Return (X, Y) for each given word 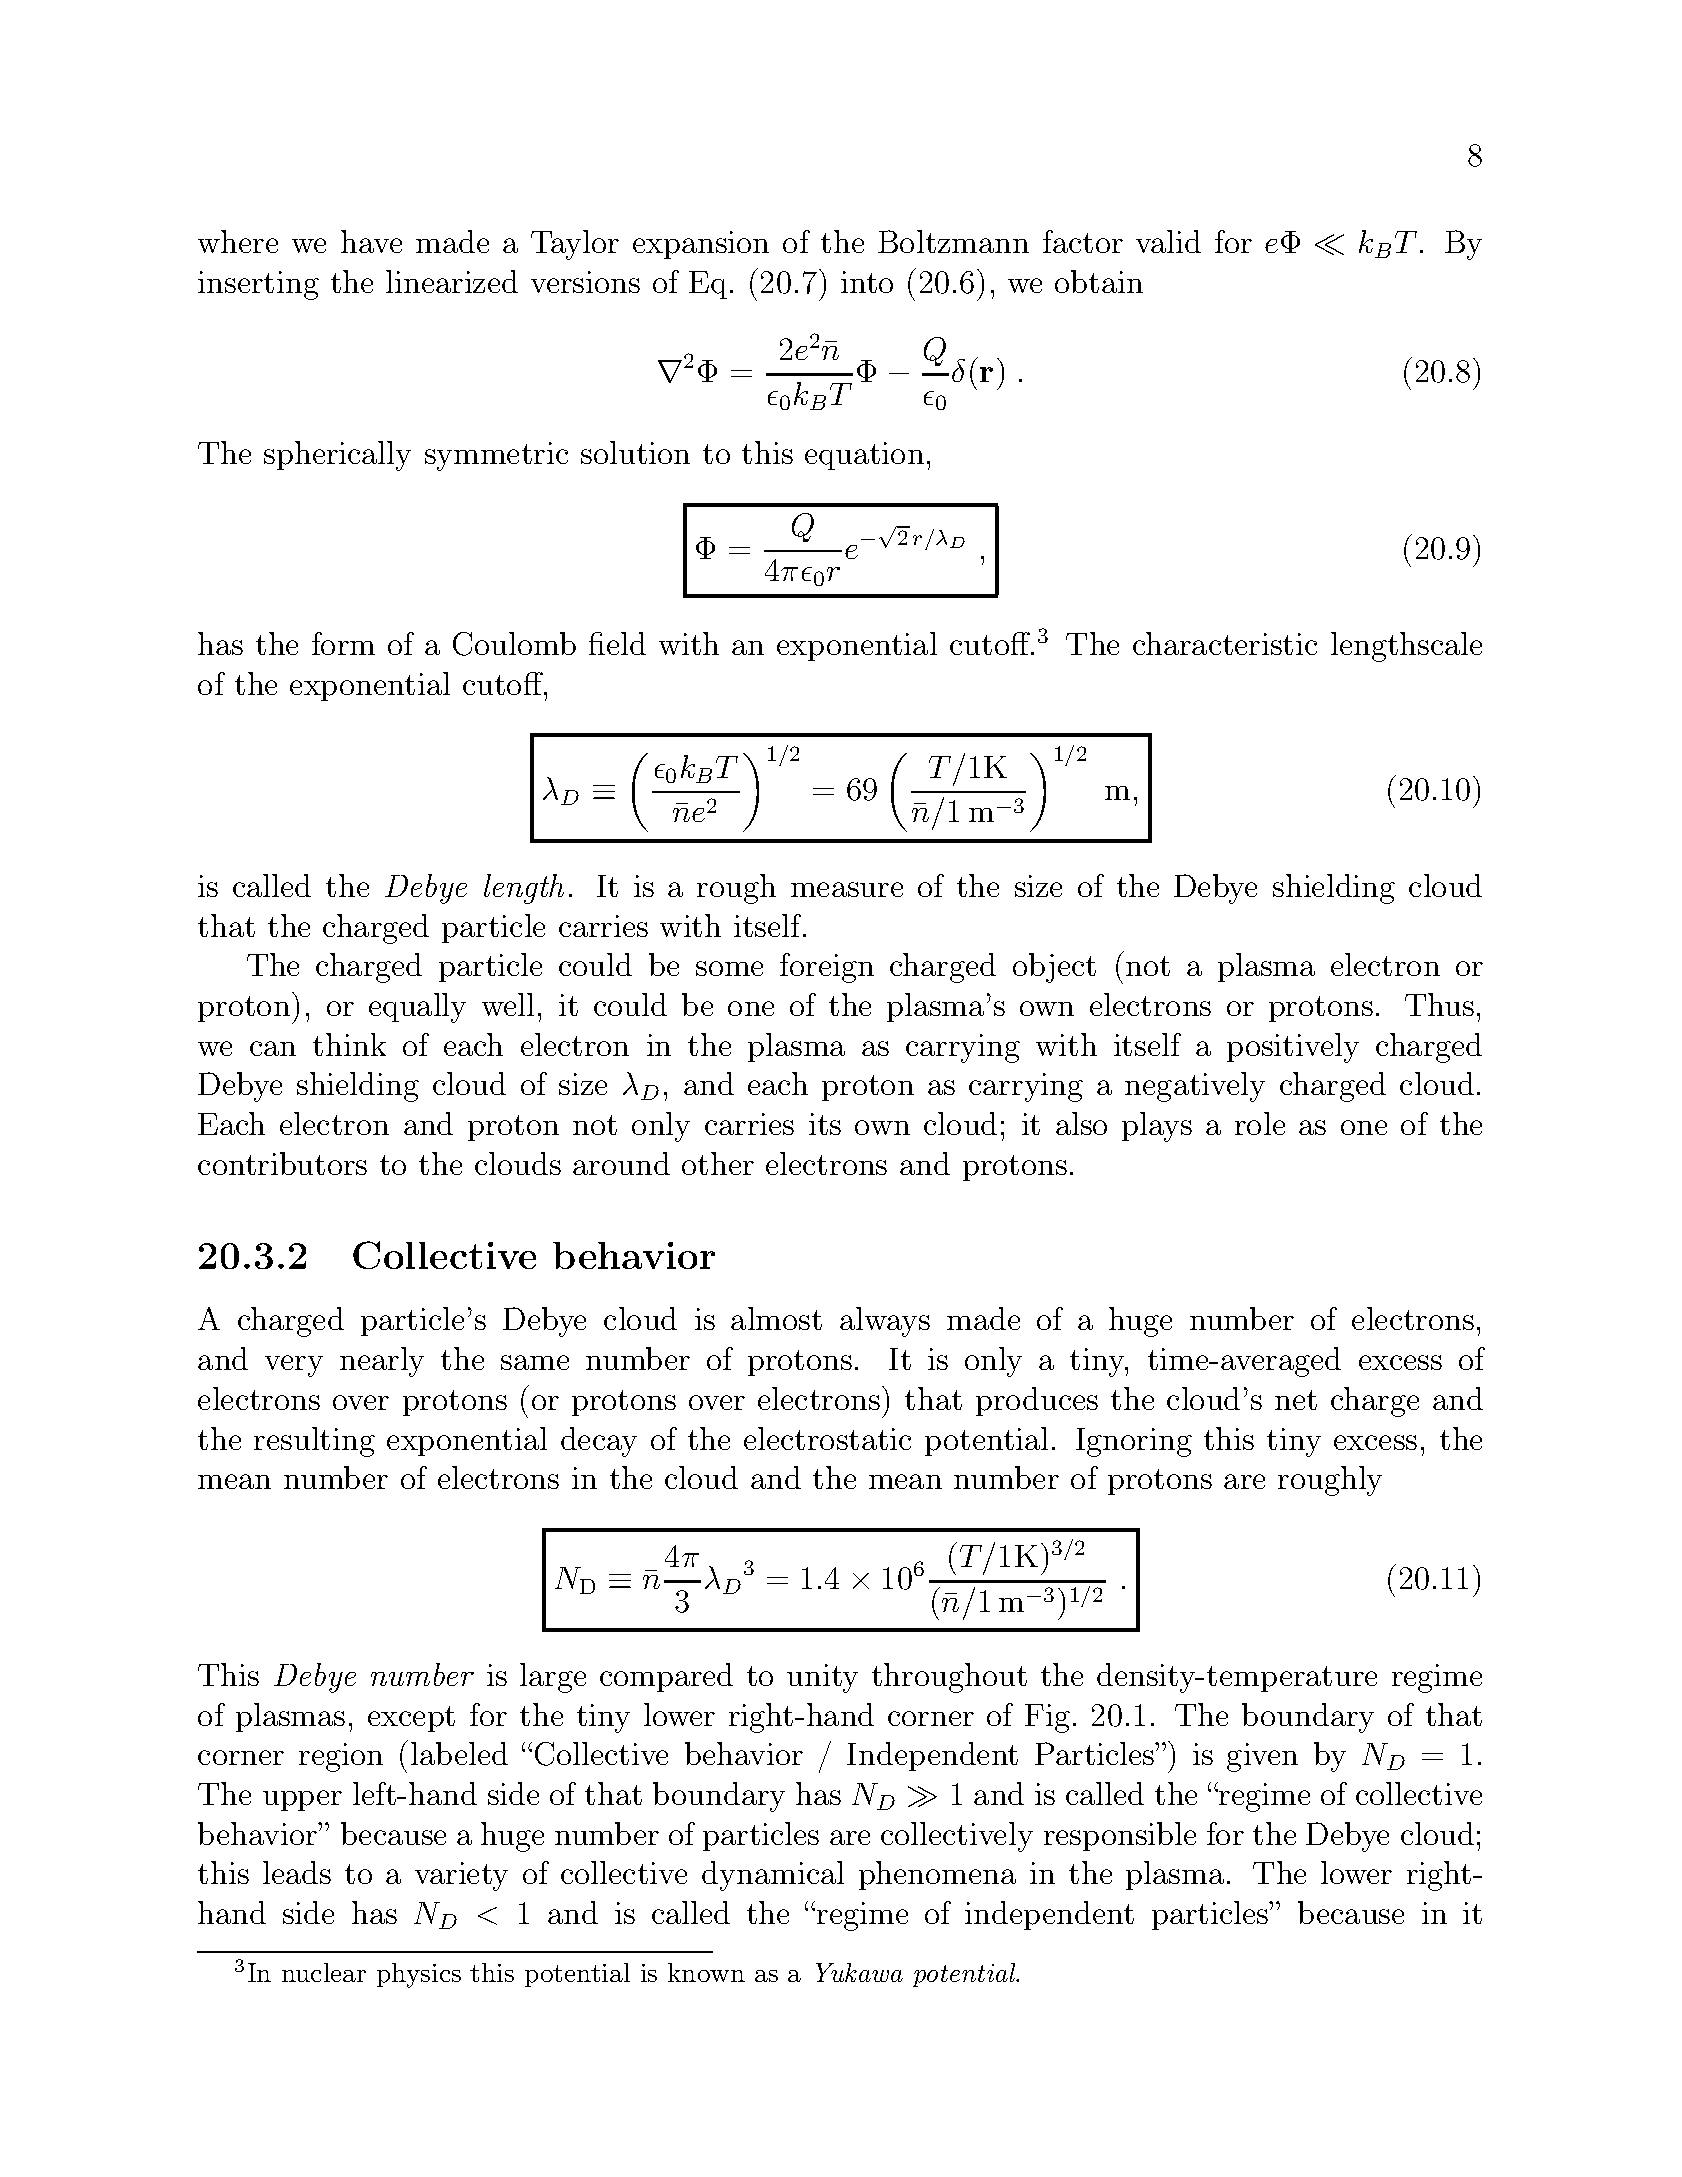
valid (1168, 241)
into (867, 282)
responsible (1120, 1836)
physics (419, 1975)
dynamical (773, 1876)
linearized (452, 281)
